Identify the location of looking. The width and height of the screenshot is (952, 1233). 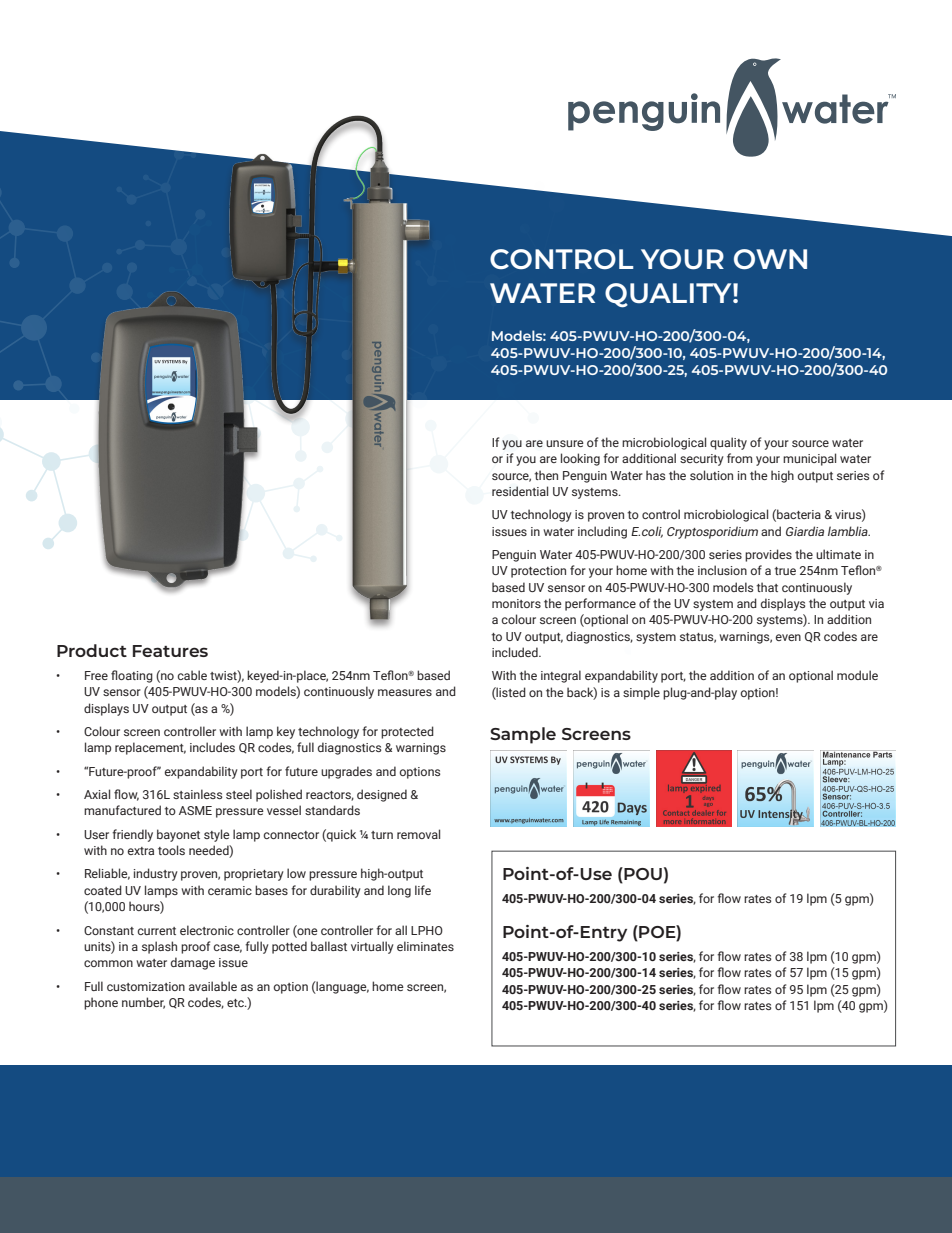
(580, 459).
